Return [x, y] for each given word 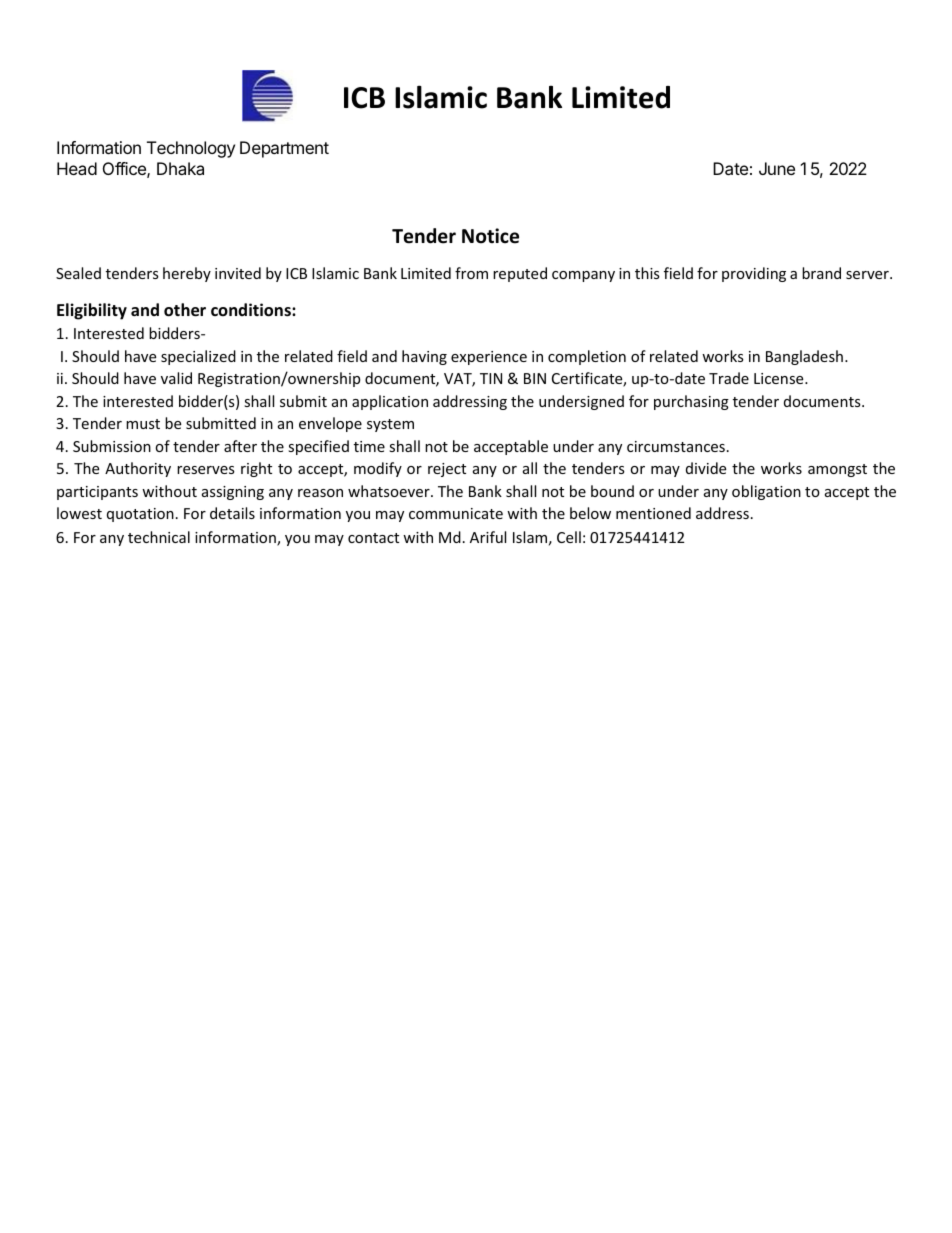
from [471, 273]
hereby [187, 274]
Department [284, 149]
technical [159, 537]
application [390, 402]
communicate [456, 513]
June [777, 168]
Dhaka [180, 168]
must [143, 424]
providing [754, 274]
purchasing [691, 402]
